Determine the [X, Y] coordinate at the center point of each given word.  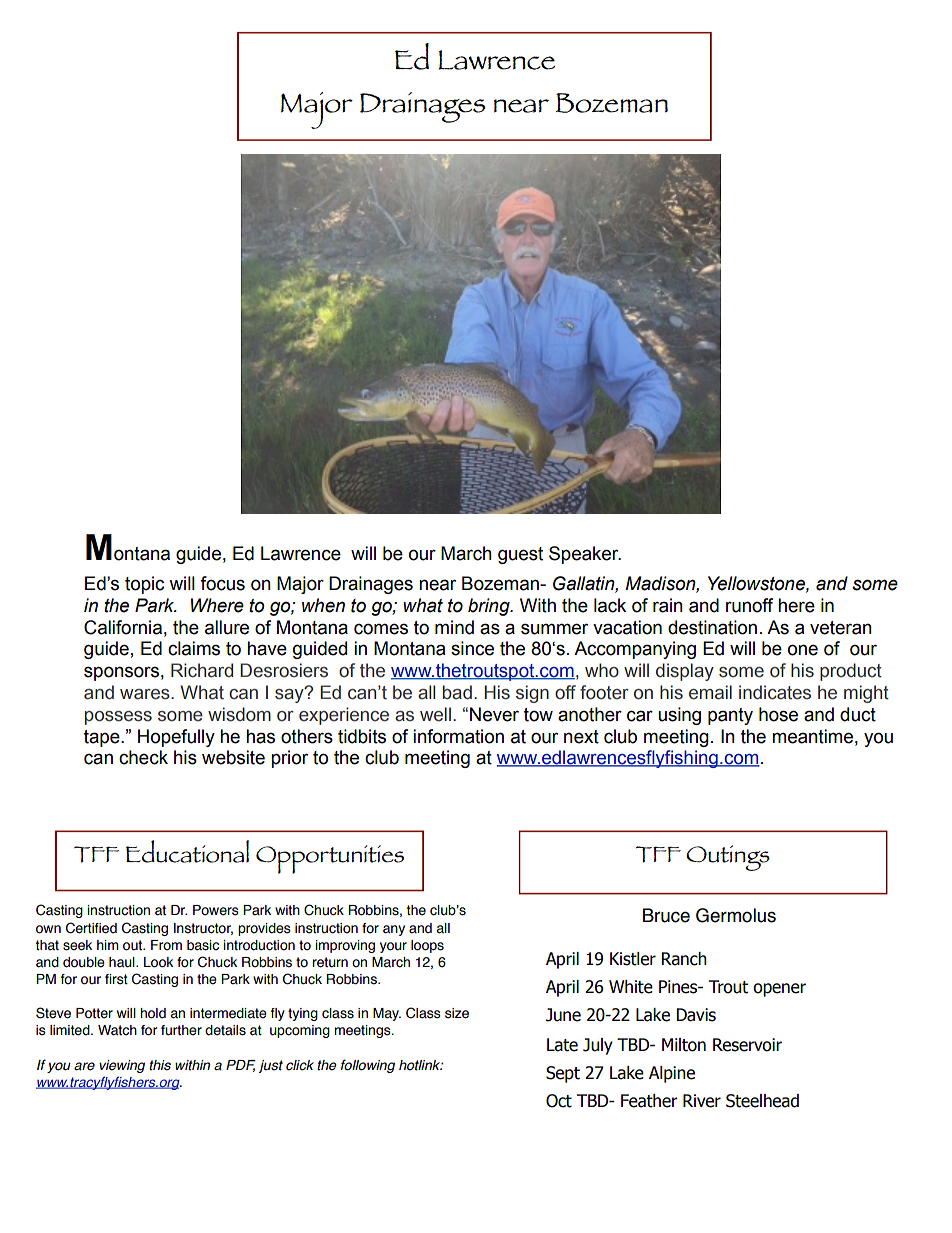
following [368, 1066]
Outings [728, 858]
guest [520, 555]
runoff [749, 605]
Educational [187, 851]
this [160, 1065]
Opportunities [330, 859]
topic [144, 585]
